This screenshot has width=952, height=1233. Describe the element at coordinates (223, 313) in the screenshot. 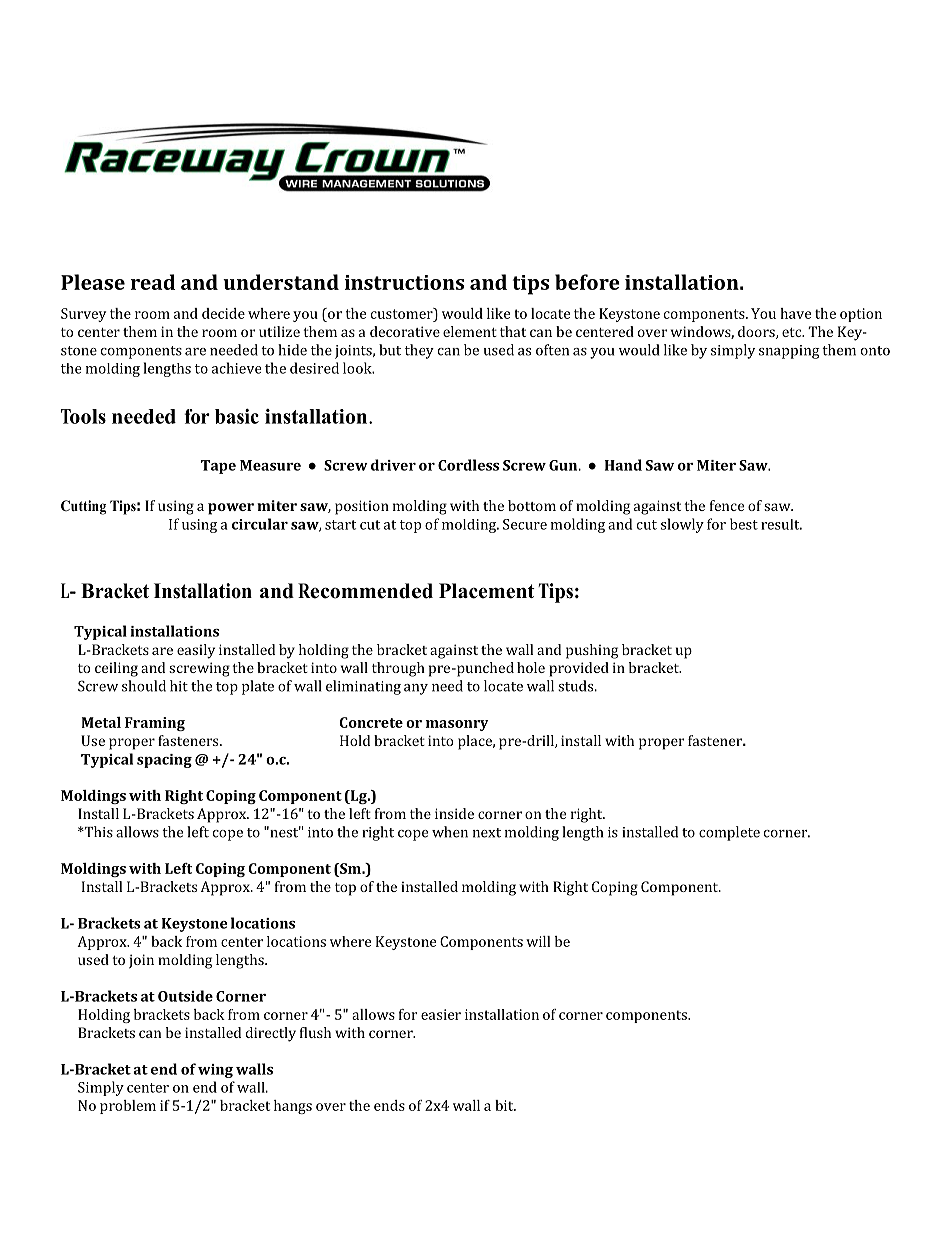

I see `decide` at that location.
